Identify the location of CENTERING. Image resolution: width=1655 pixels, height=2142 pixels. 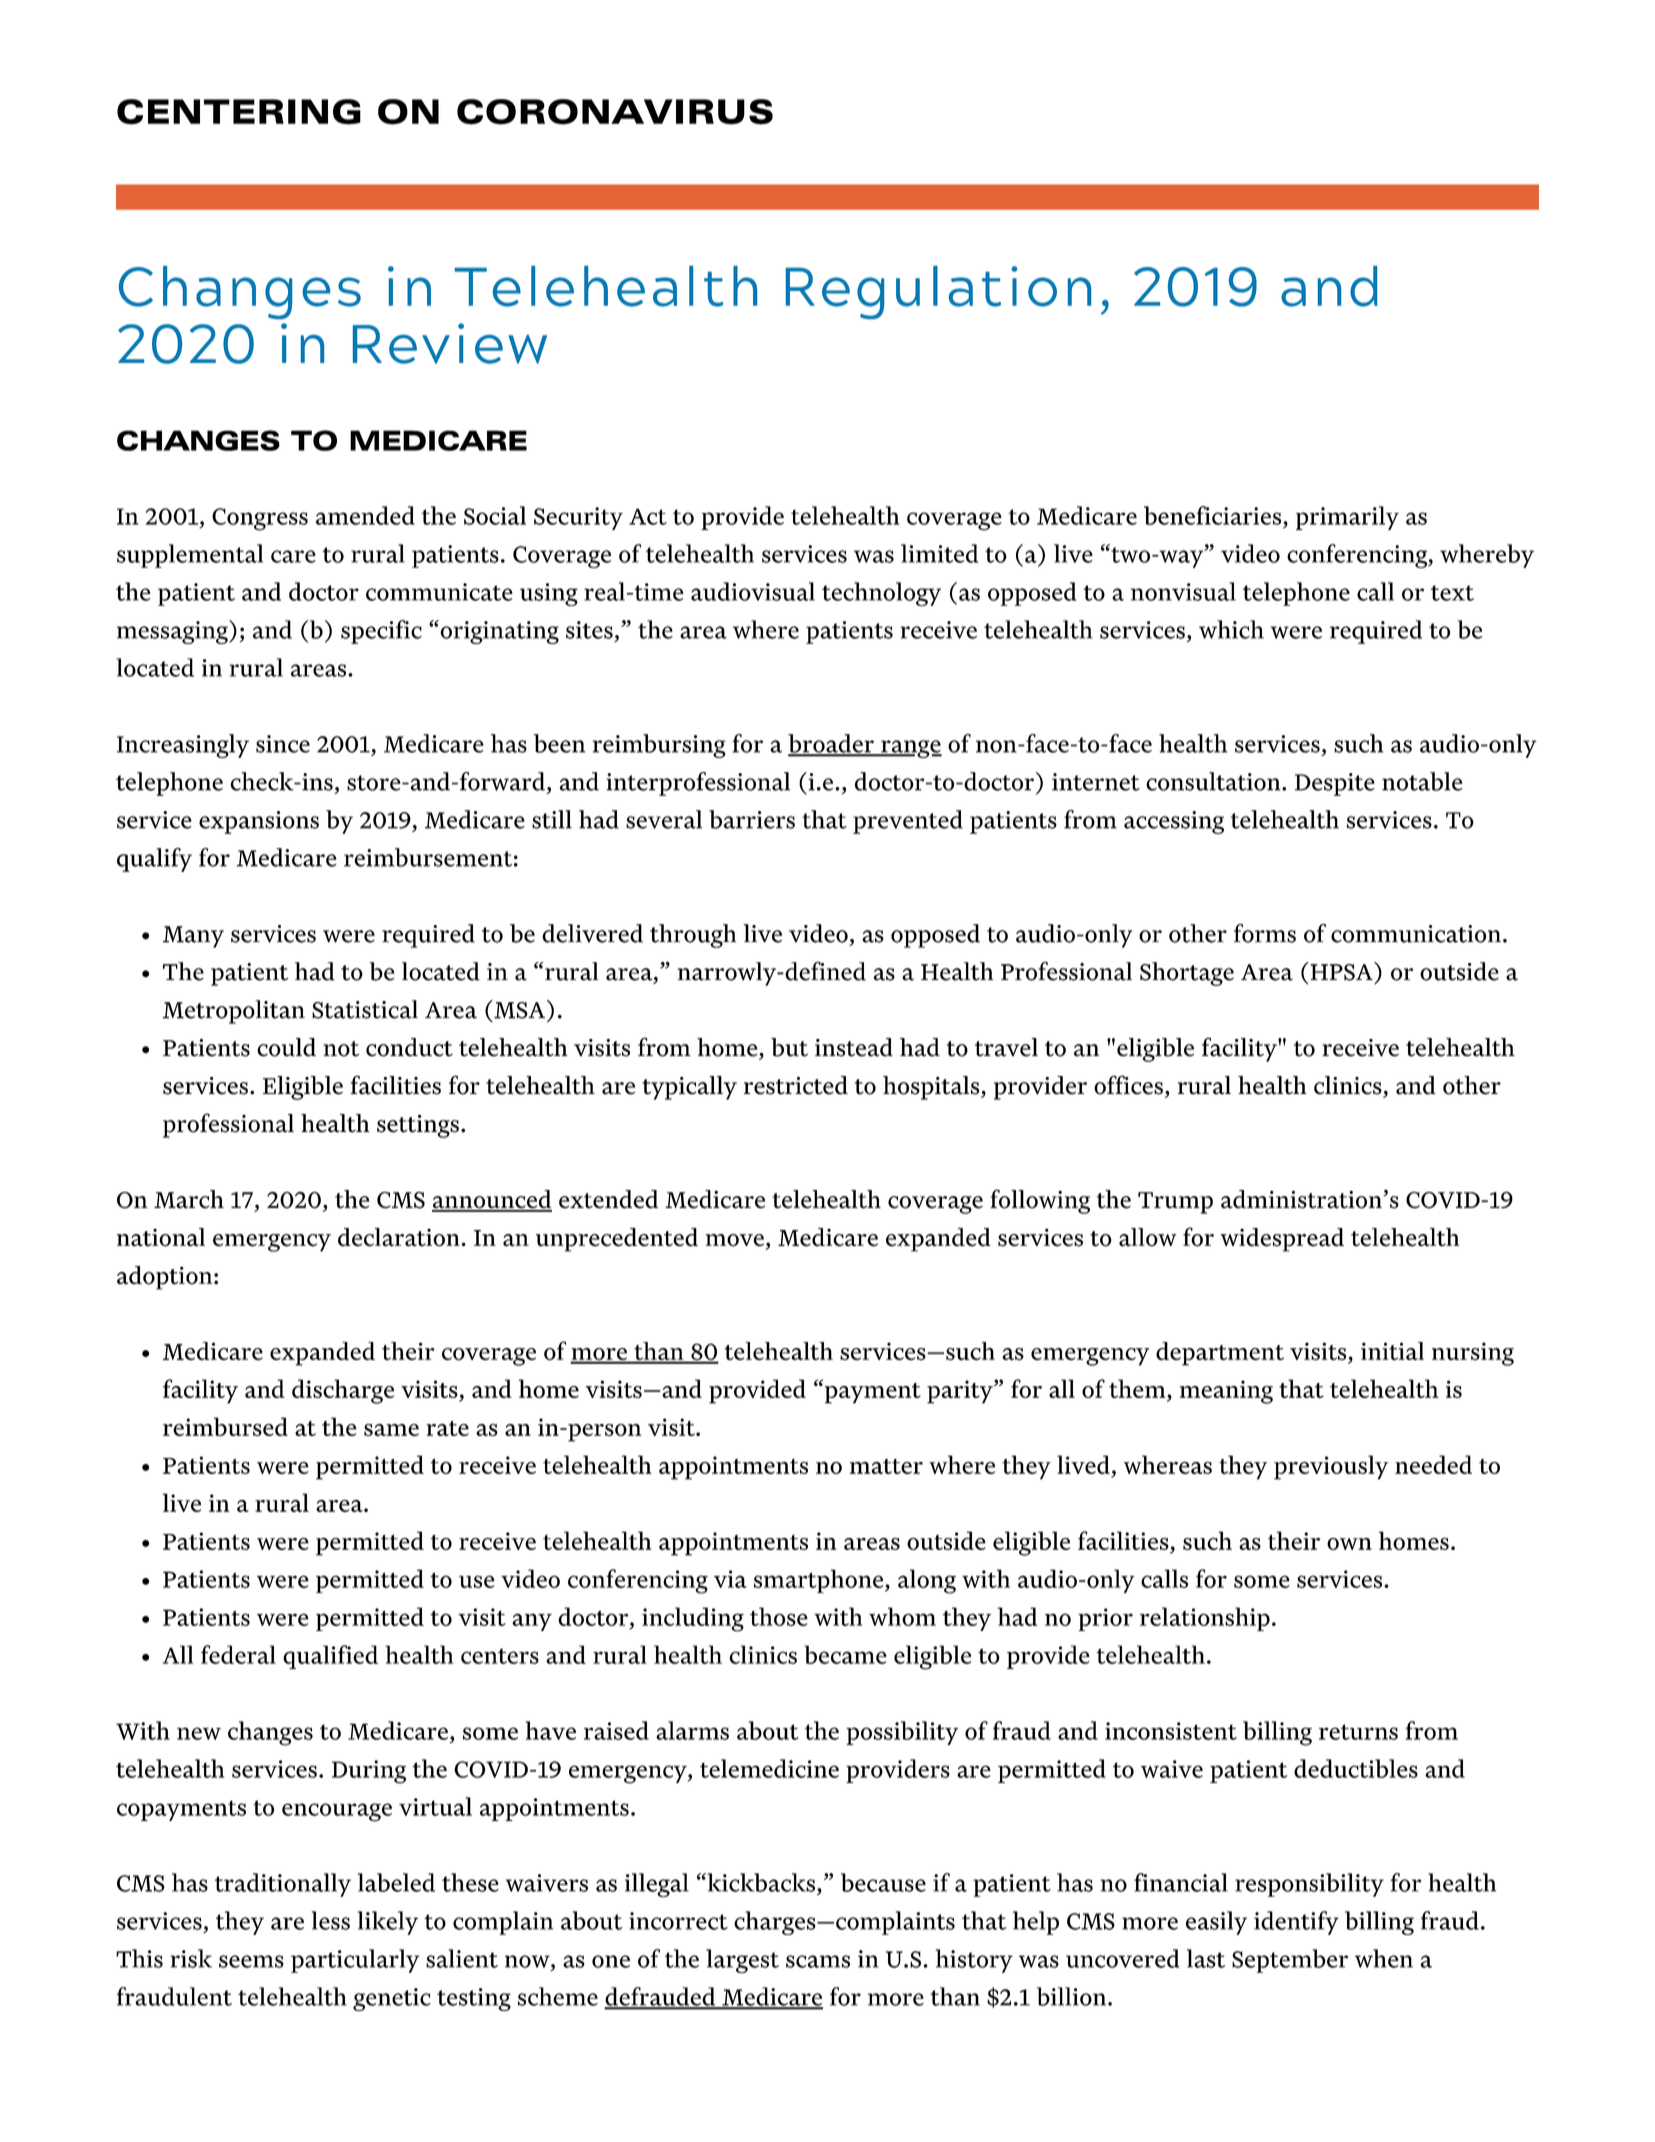
(239, 112).
